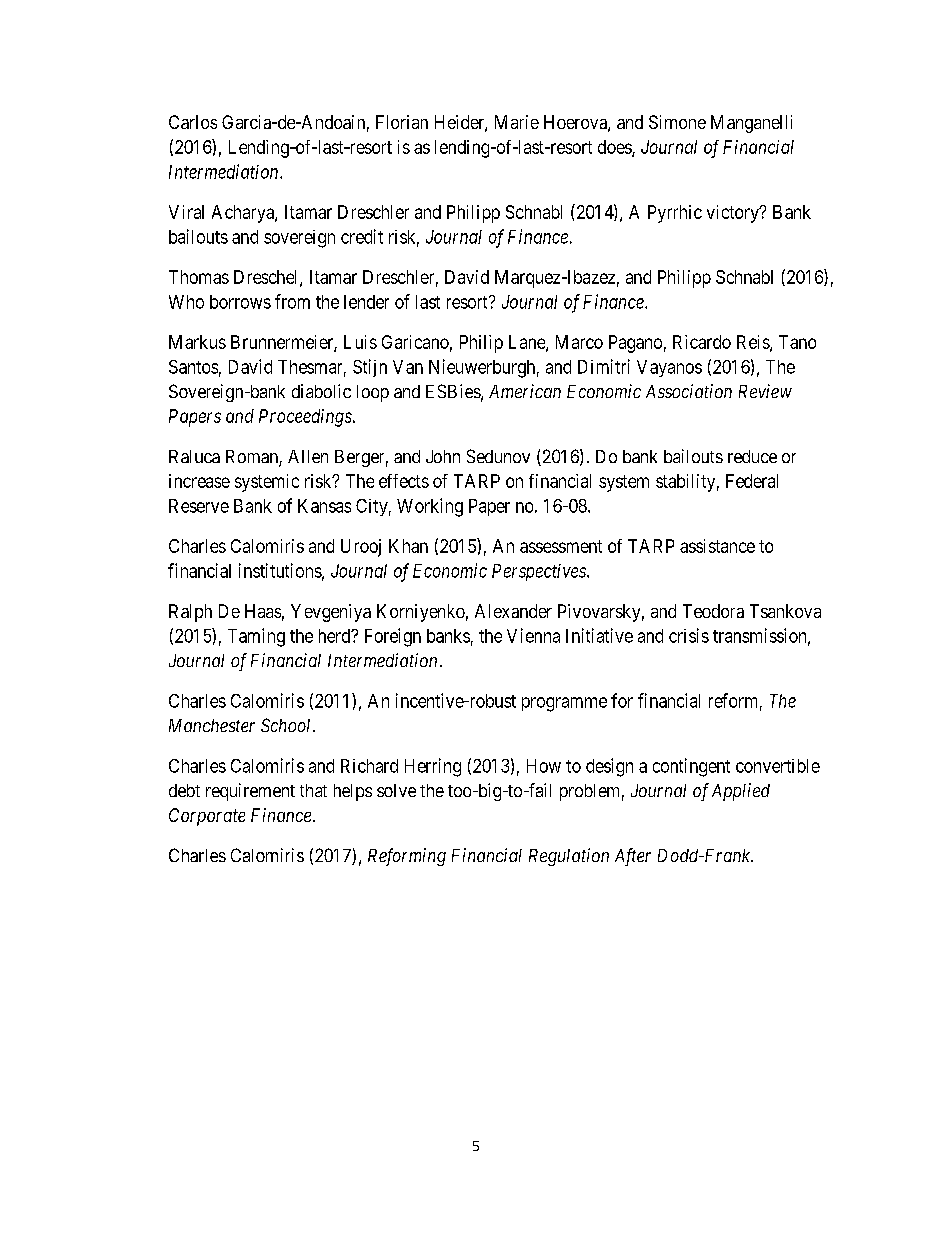 This image has height=1233, width=952. What do you see at coordinates (193, 367) in the image?
I see `Santos` at bounding box center [193, 367].
